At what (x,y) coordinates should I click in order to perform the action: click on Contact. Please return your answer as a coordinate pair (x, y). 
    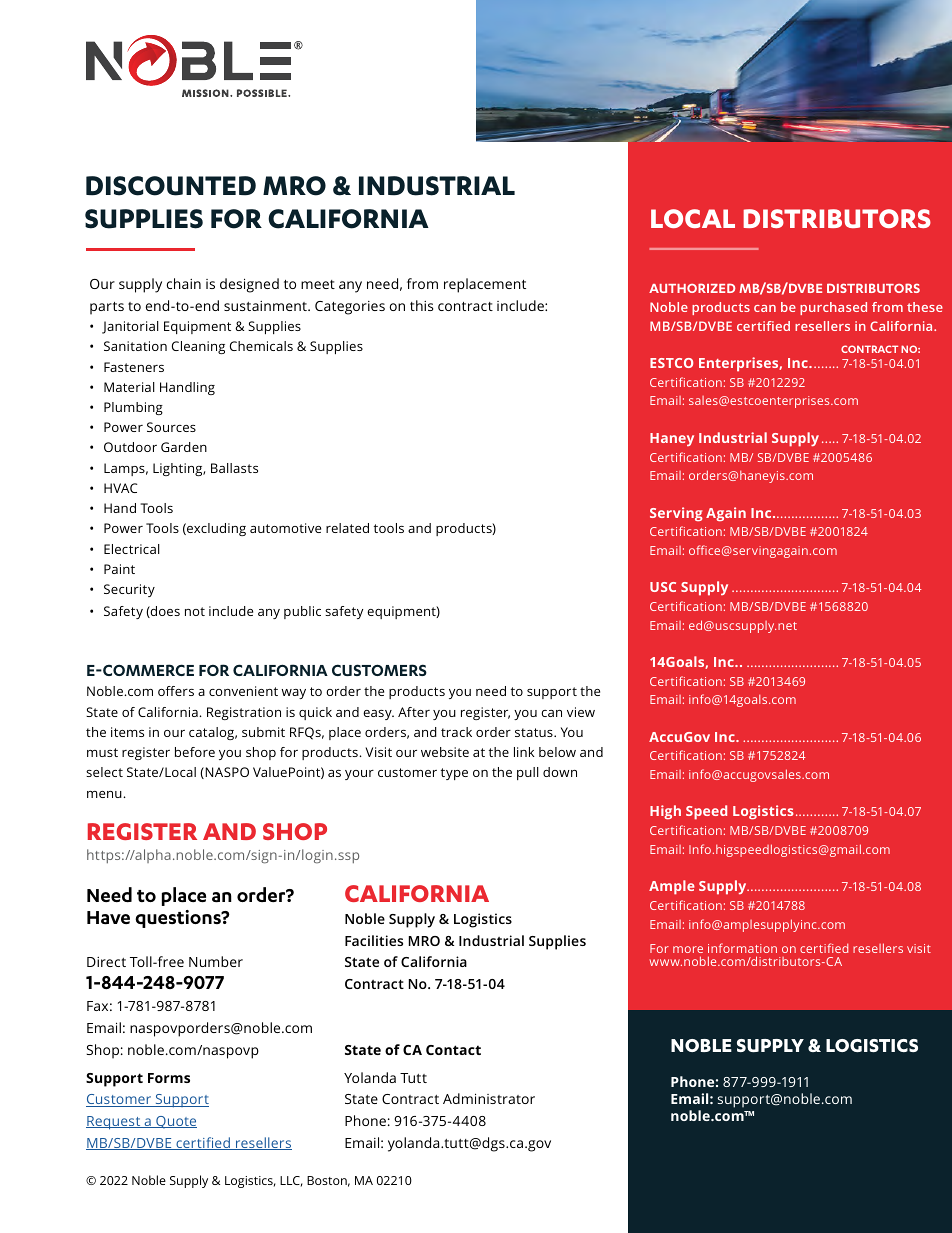
    Looking at the image, I should click on (453, 1050).
